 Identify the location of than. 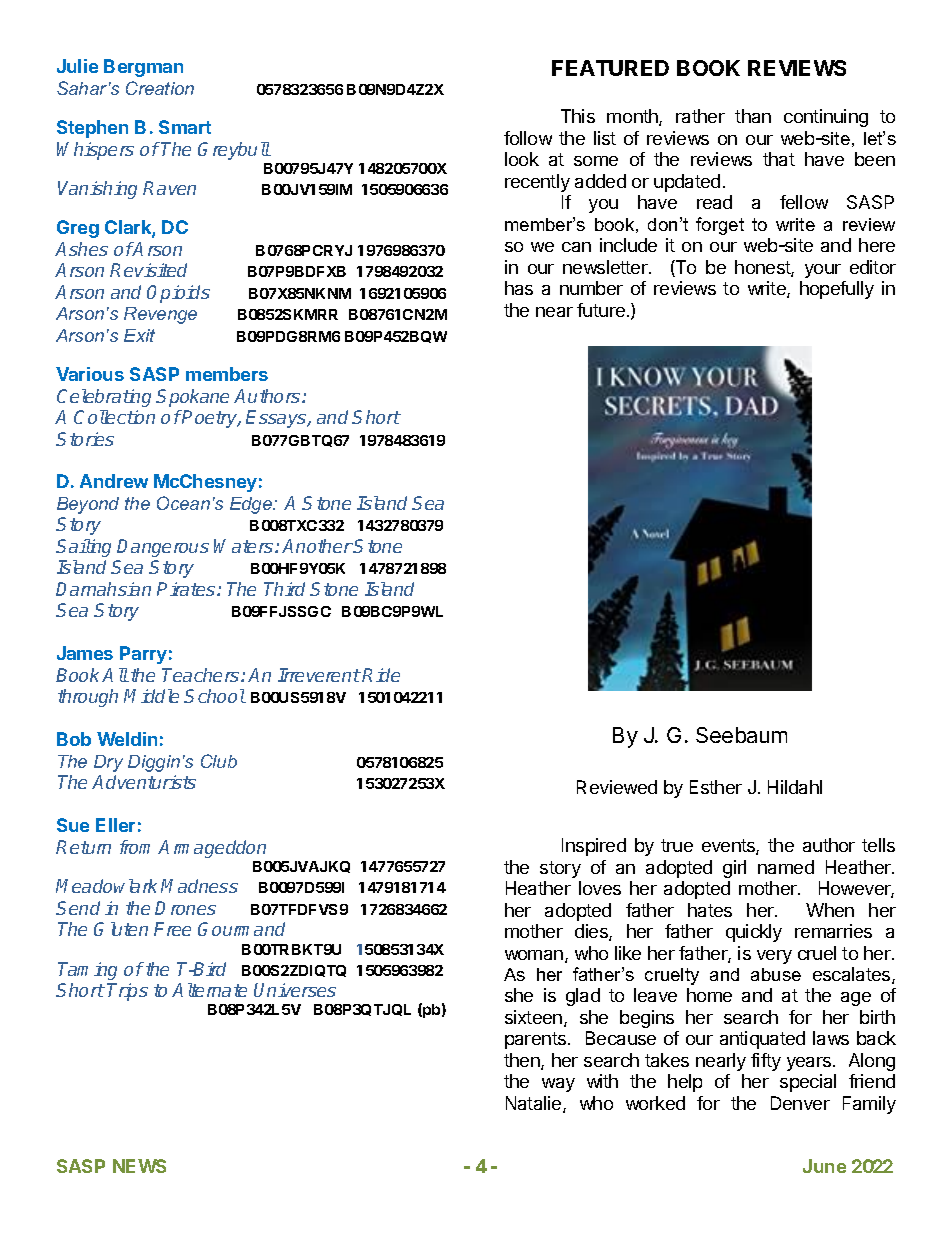
(753, 116).
